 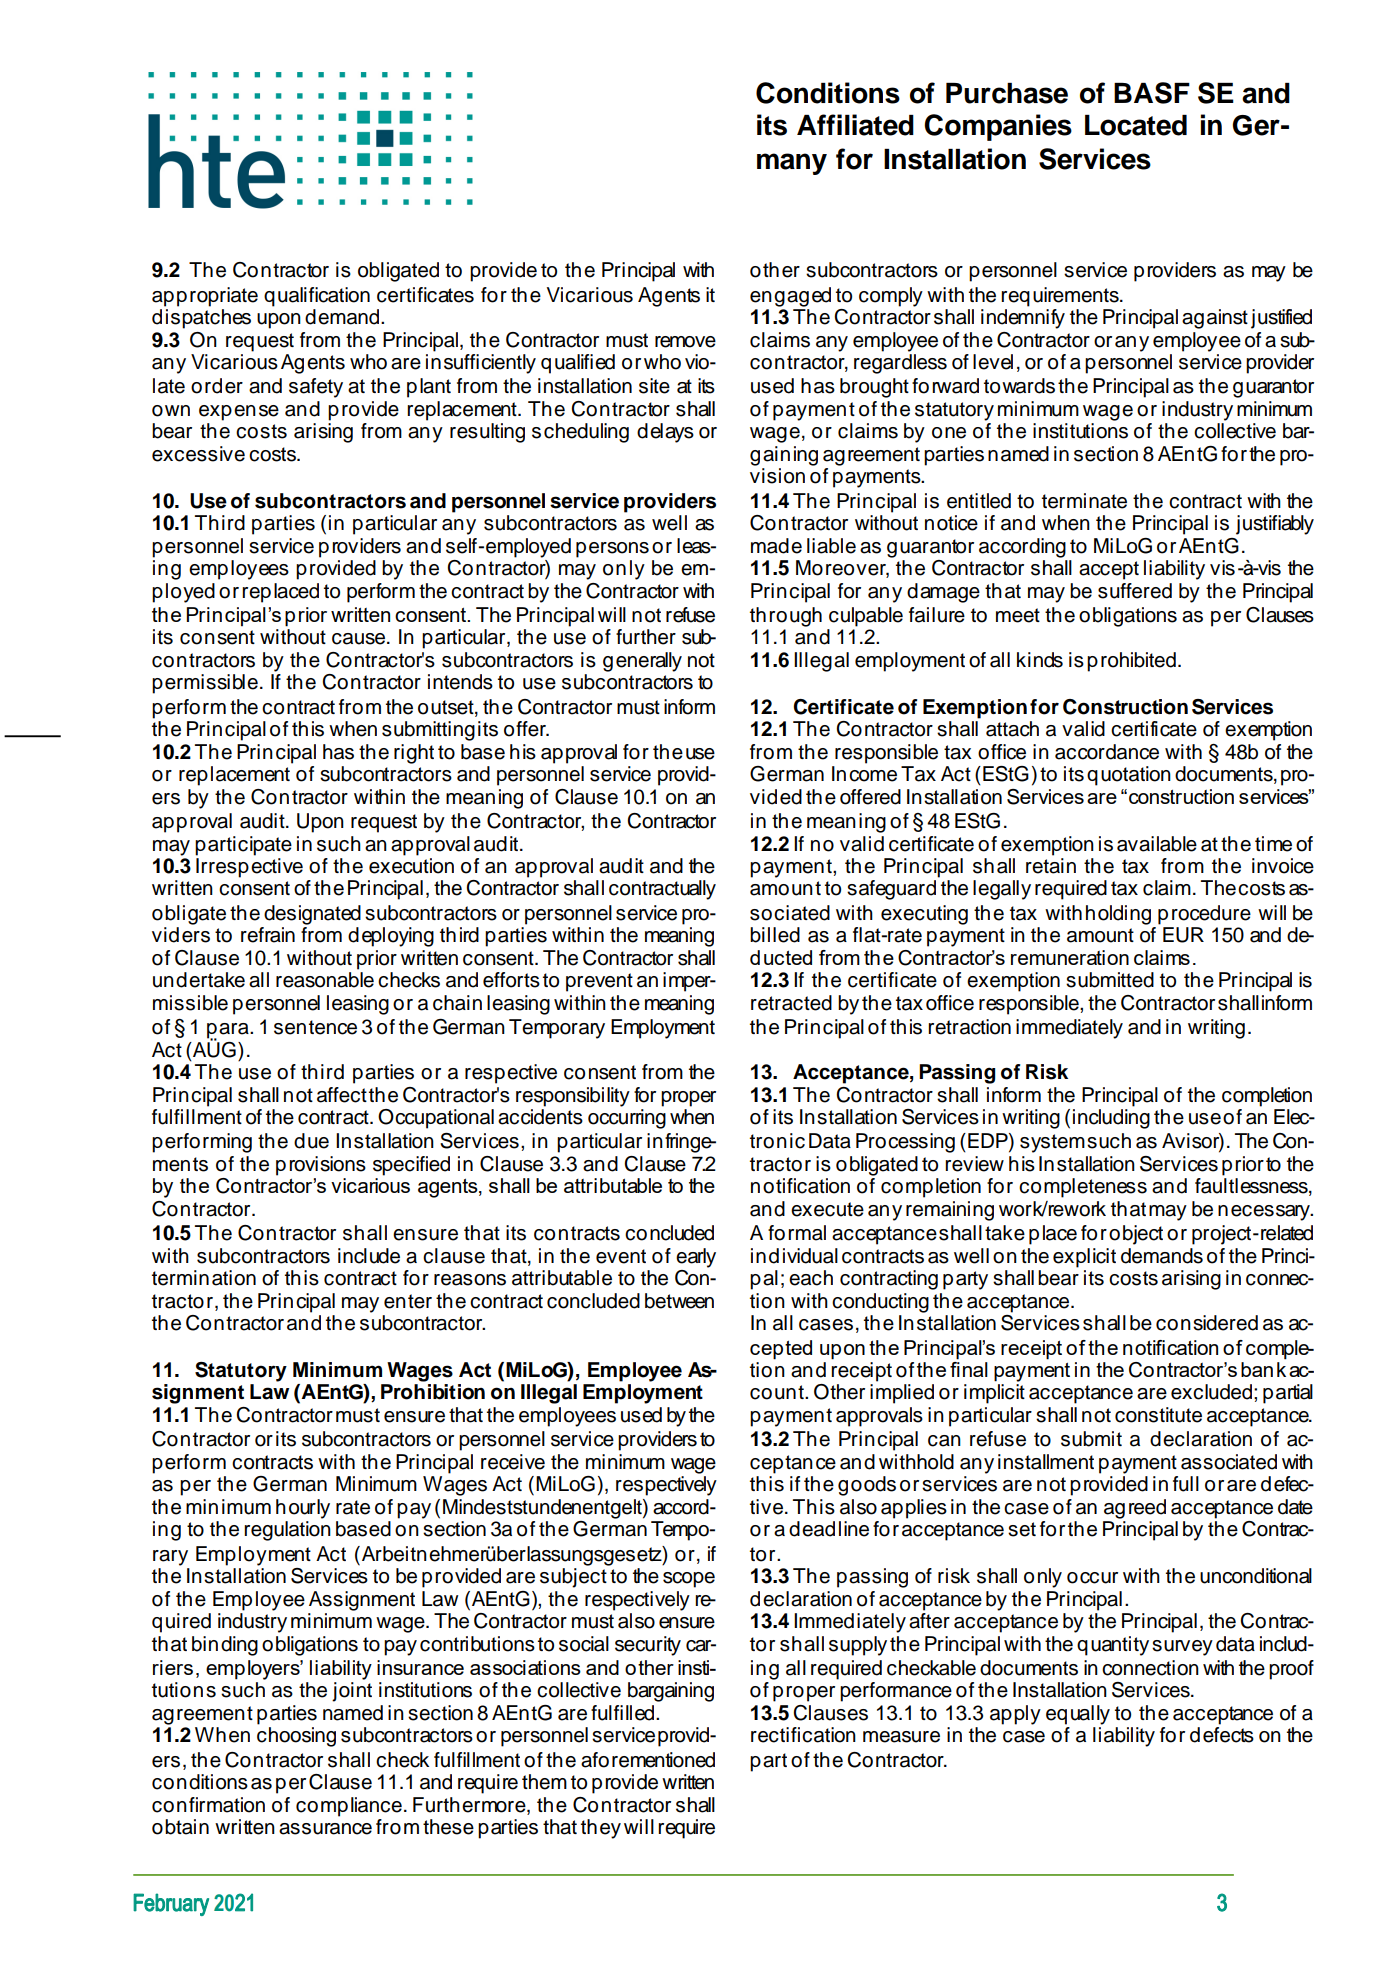 I want to click on retracted, so click(x=791, y=1003).
